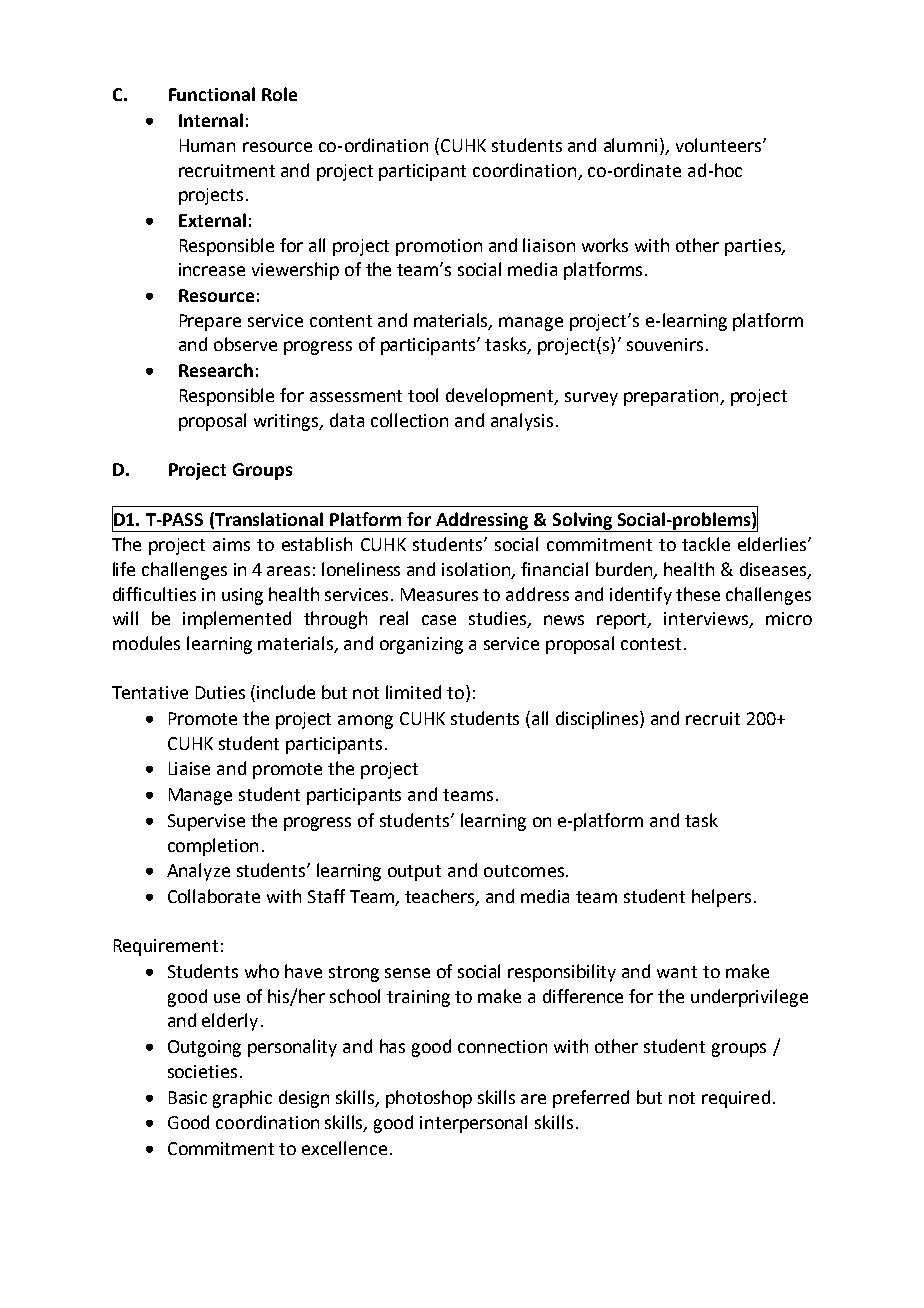  Describe the element at coordinates (287, 422) in the image. I see `writings` at that location.
